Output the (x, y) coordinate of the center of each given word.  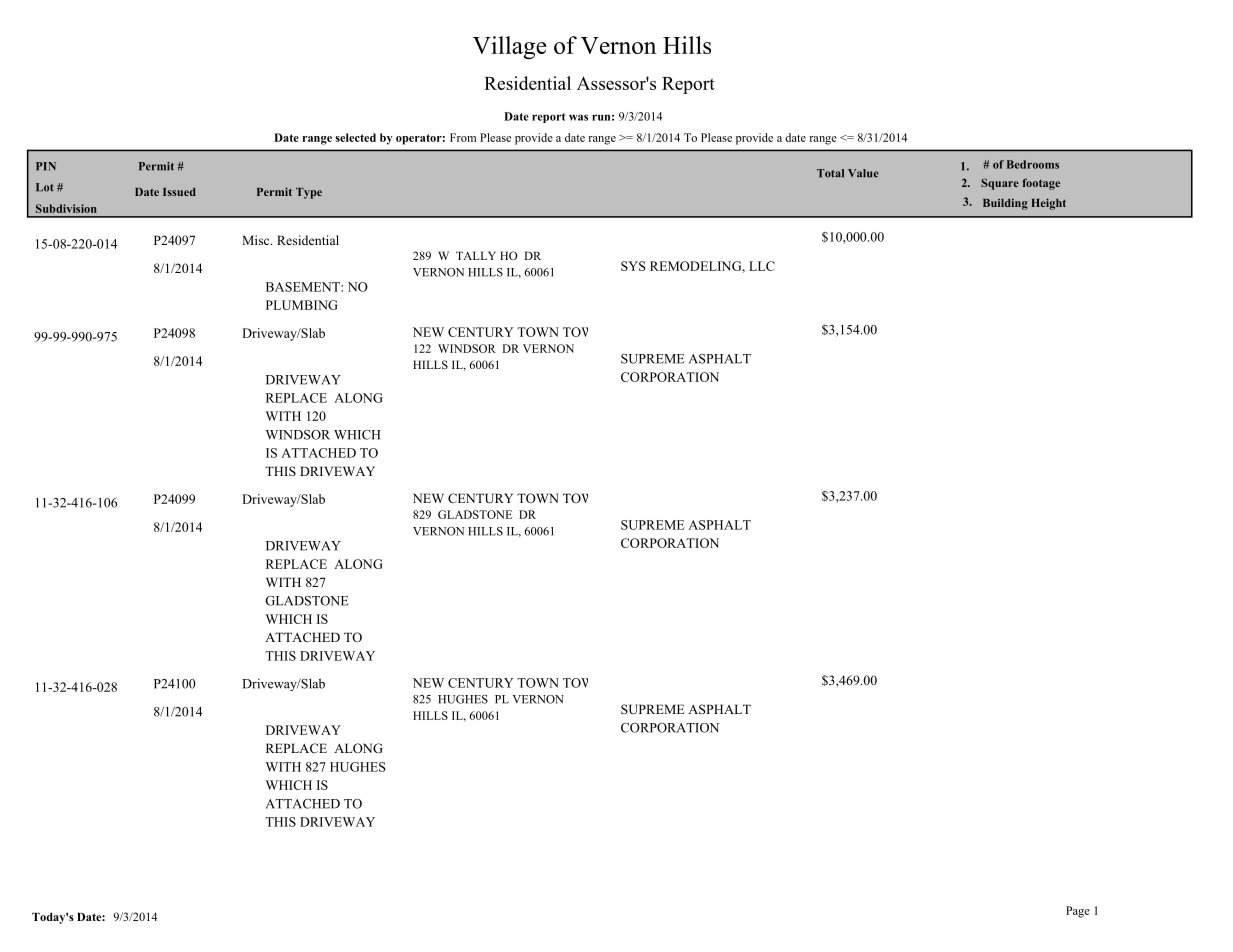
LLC (762, 266)
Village (509, 47)
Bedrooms (1033, 164)
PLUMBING (302, 305)
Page (1078, 912)
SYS (633, 266)
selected (355, 137)
